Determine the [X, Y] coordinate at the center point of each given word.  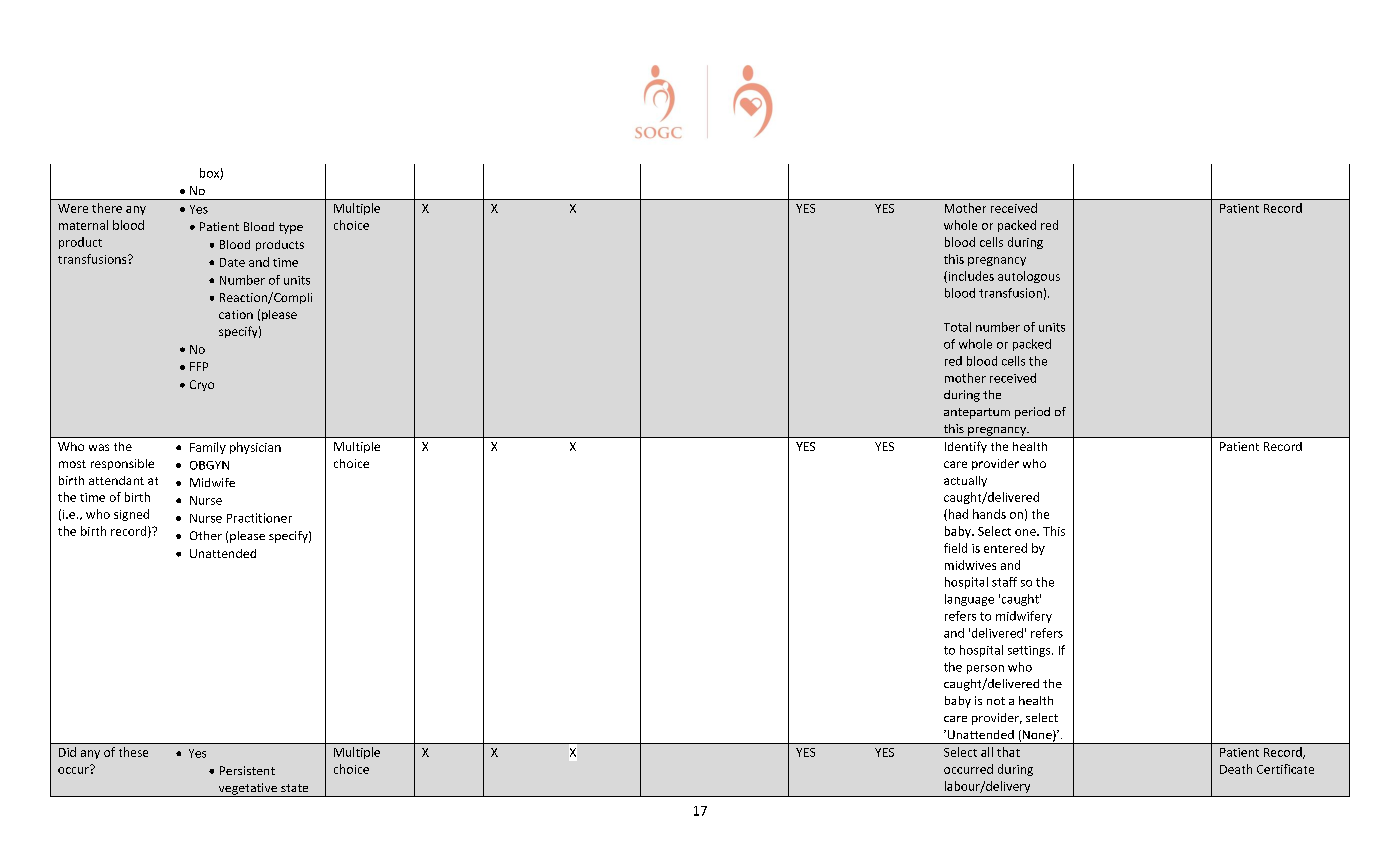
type [291, 228]
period [1032, 413]
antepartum [977, 413]
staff [1004, 582]
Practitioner [259, 518]
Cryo [202, 385]
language [969, 600]
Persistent [247, 770]
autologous [1029, 277]
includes [970, 277]
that [1008, 752]
